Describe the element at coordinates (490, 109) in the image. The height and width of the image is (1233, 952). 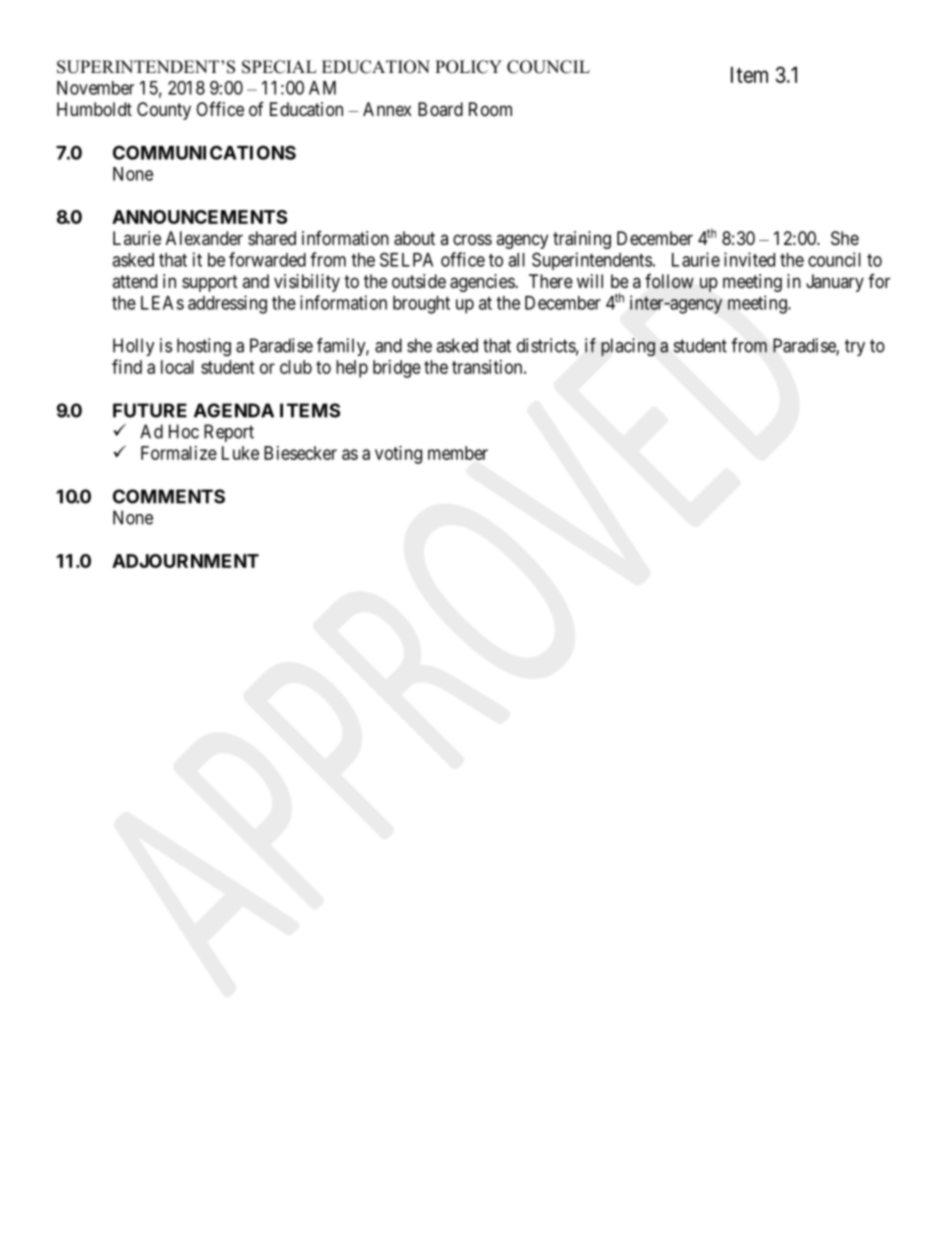
I see `Room` at that location.
